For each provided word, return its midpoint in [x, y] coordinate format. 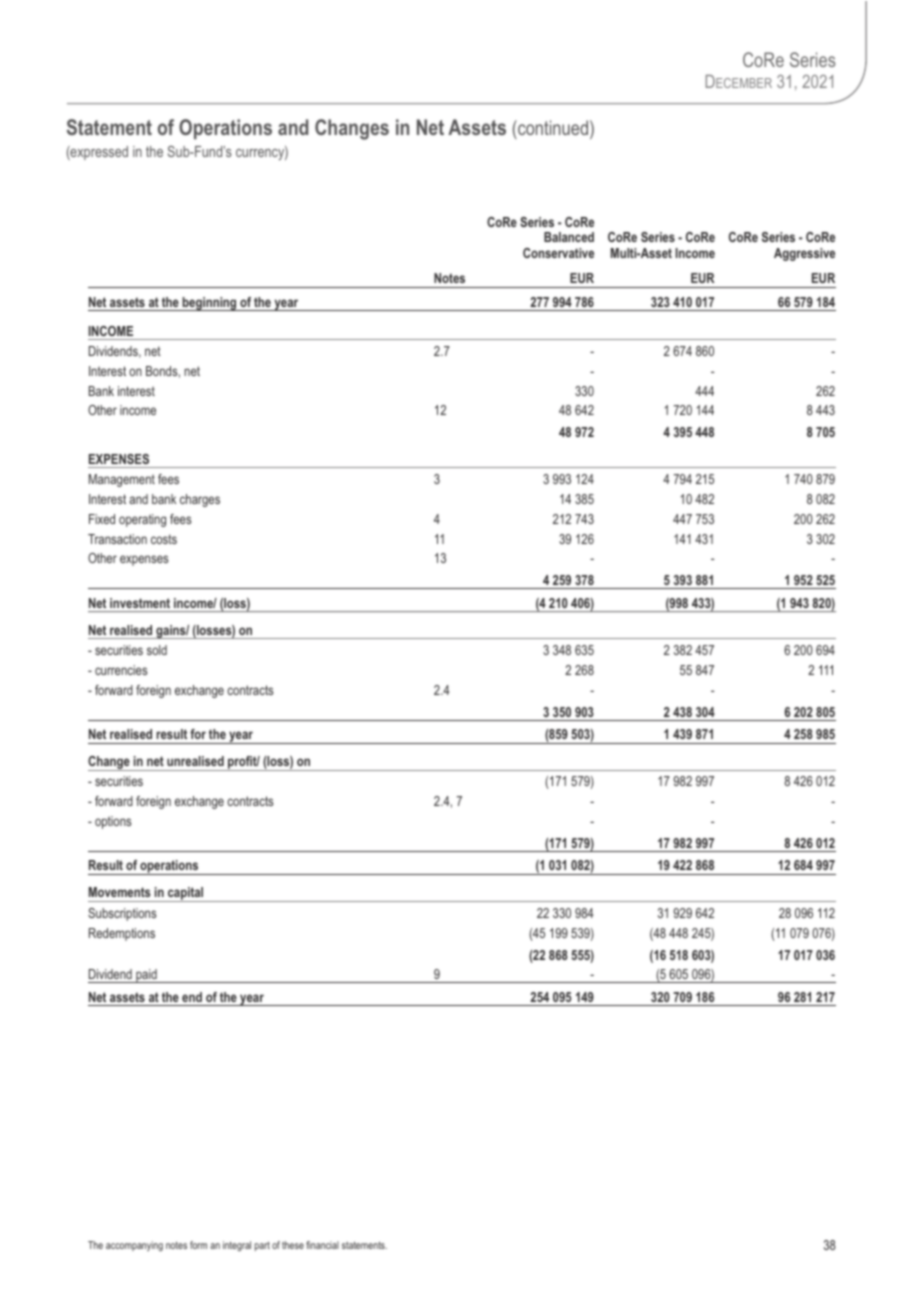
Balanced [569, 237]
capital [186, 894]
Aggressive [804, 254]
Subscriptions [122, 914]
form [198, 1245]
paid [146, 976]
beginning [210, 304]
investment [140, 603]
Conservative [558, 253]
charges [200, 500]
